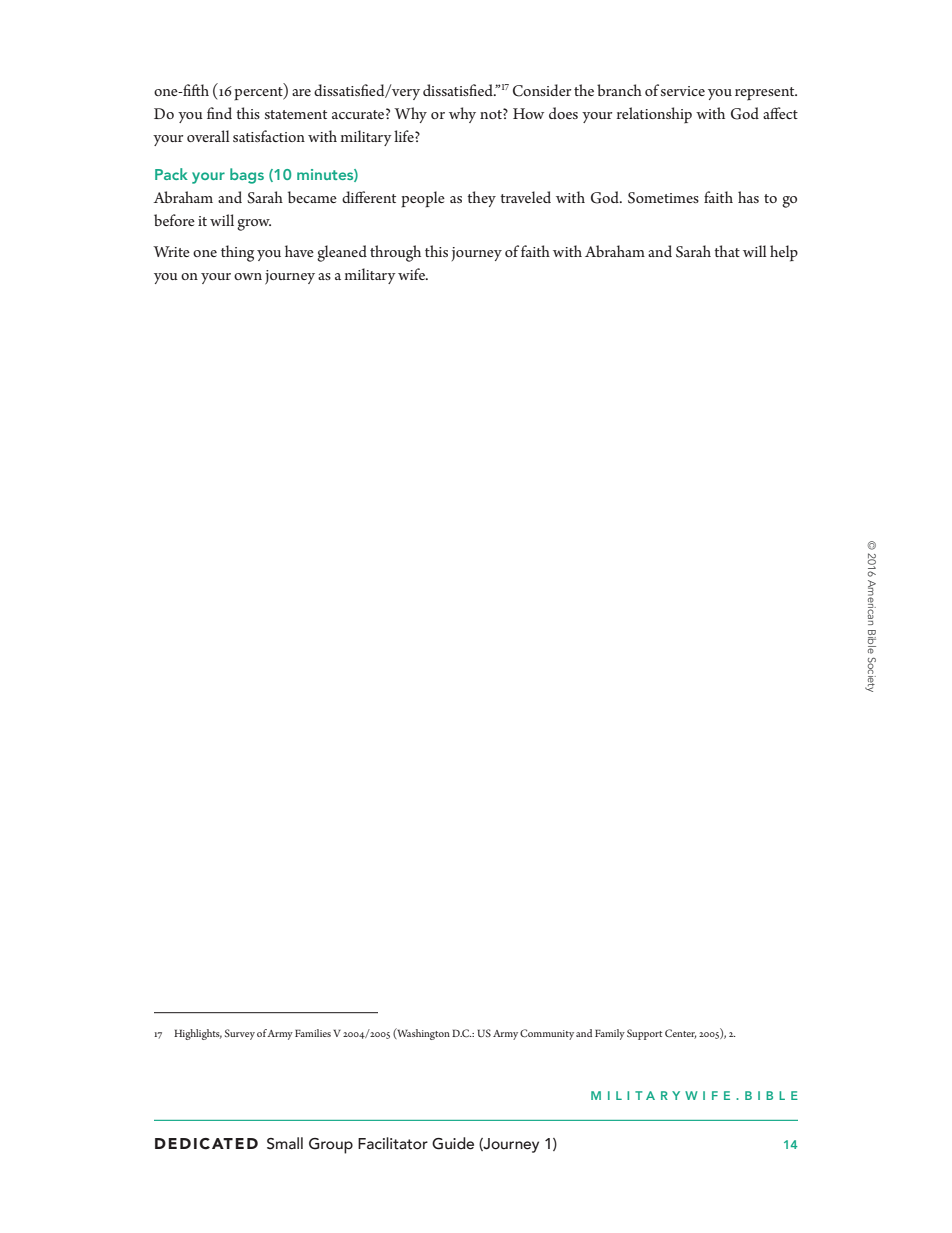 The image size is (952, 1233). What do you see at coordinates (395, 253) in the screenshot?
I see `through` at bounding box center [395, 253].
